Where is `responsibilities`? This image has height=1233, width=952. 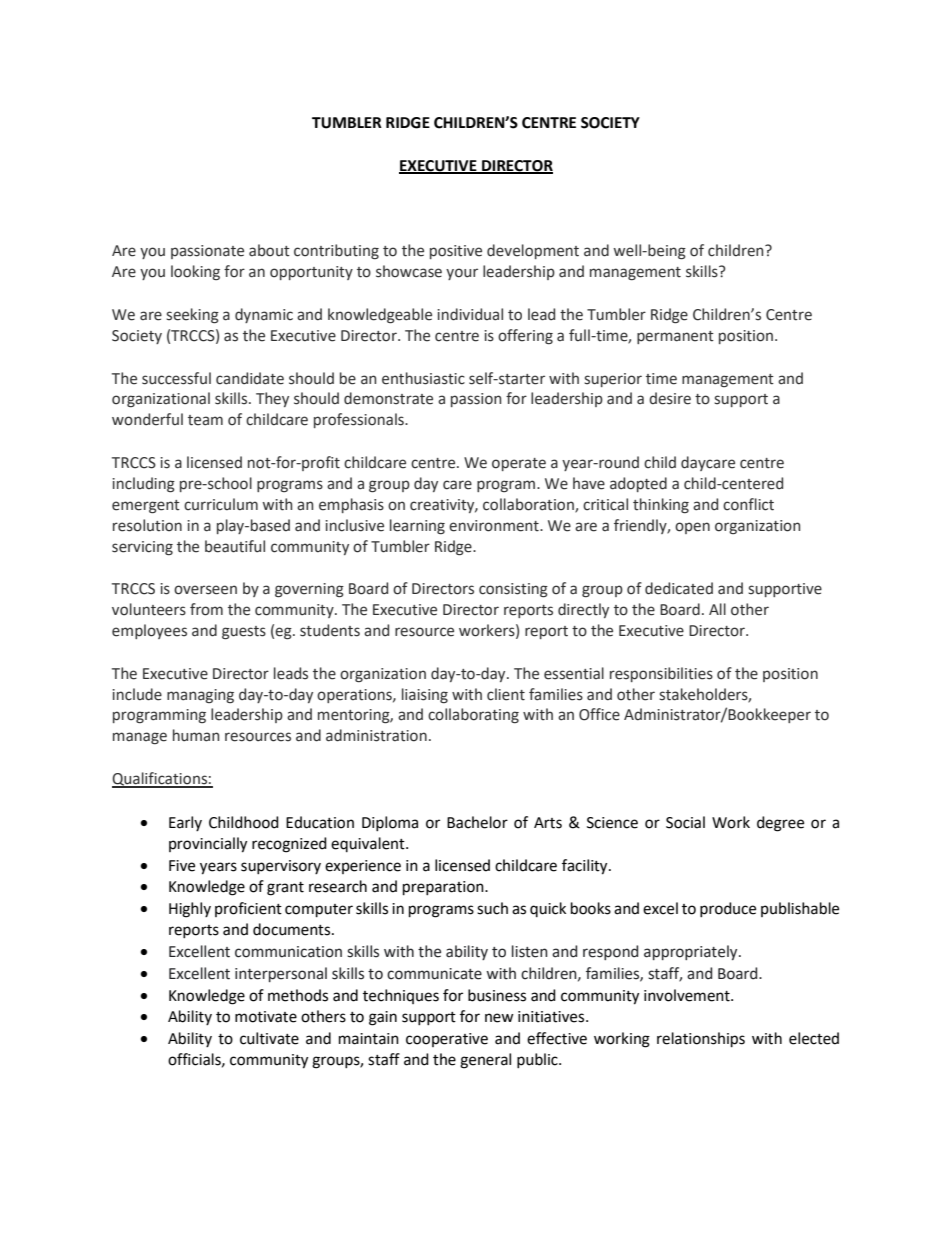 responsibilities is located at coordinates (661, 674).
